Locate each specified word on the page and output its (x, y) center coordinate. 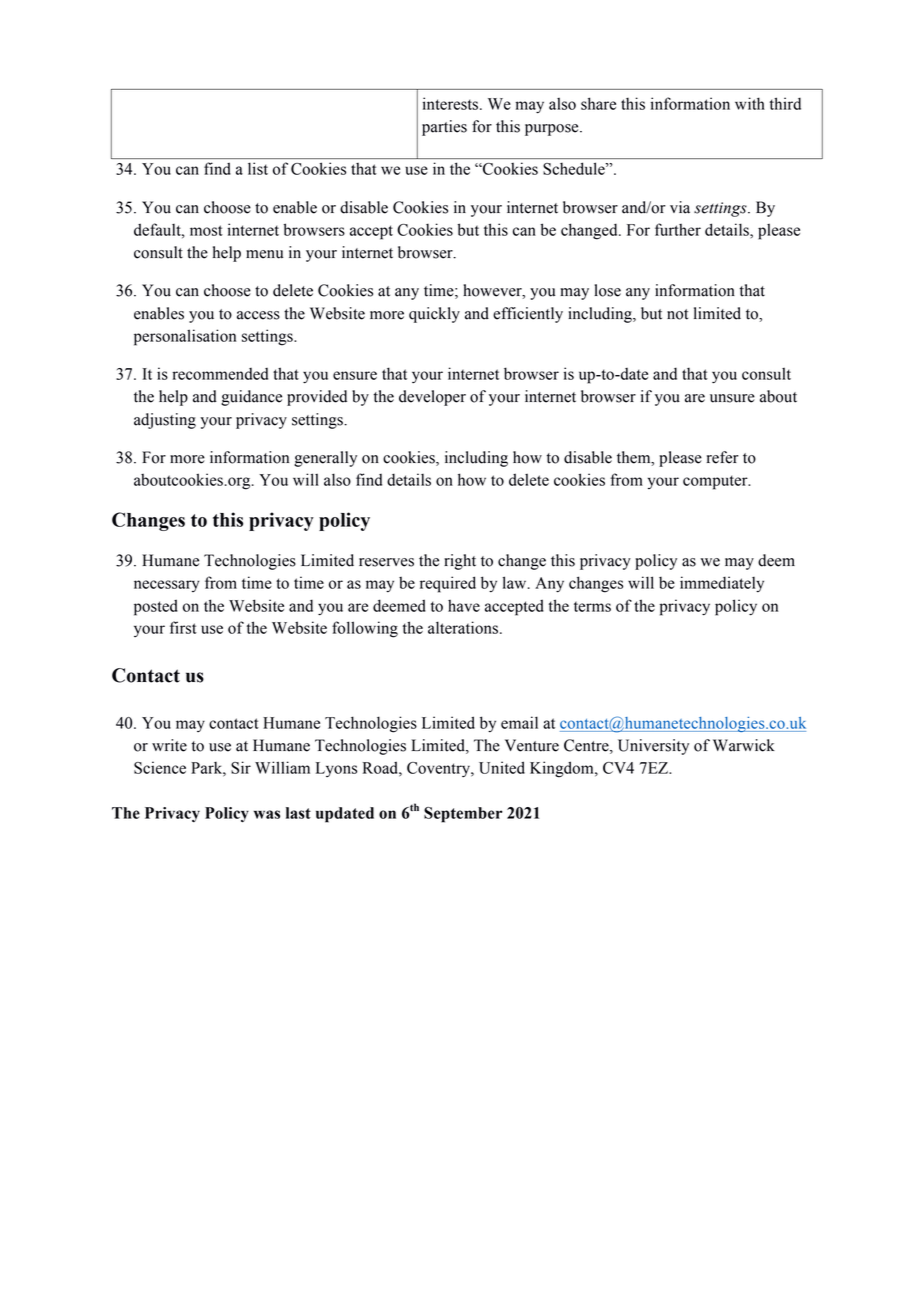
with (750, 103)
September (463, 815)
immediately (722, 584)
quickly (434, 315)
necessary (166, 586)
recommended (220, 374)
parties (444, 128)
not (677, 314)
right (460, 562)
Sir (241, 767)
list (258, 168)
